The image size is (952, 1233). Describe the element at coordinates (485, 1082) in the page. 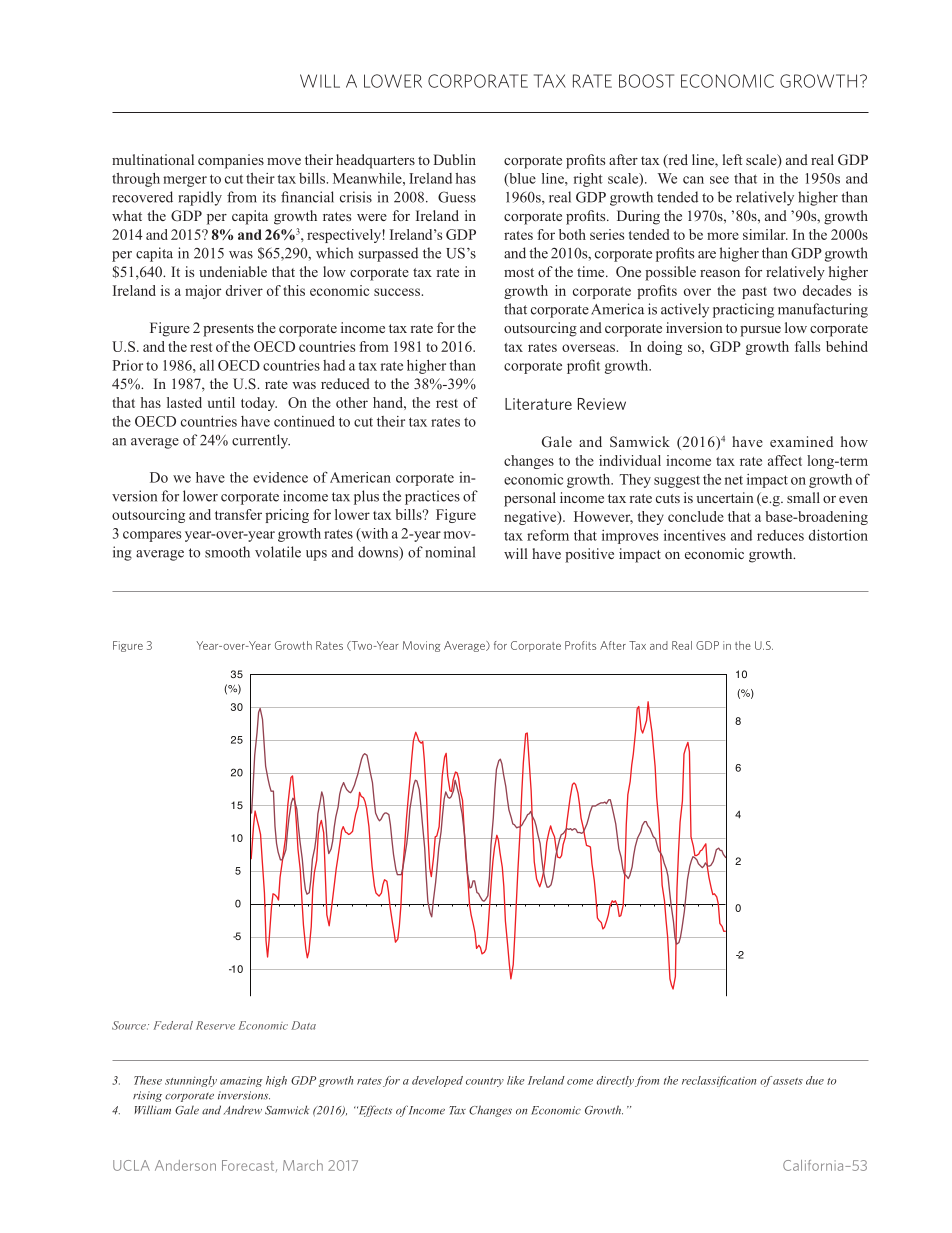

I see `country` at that location.
